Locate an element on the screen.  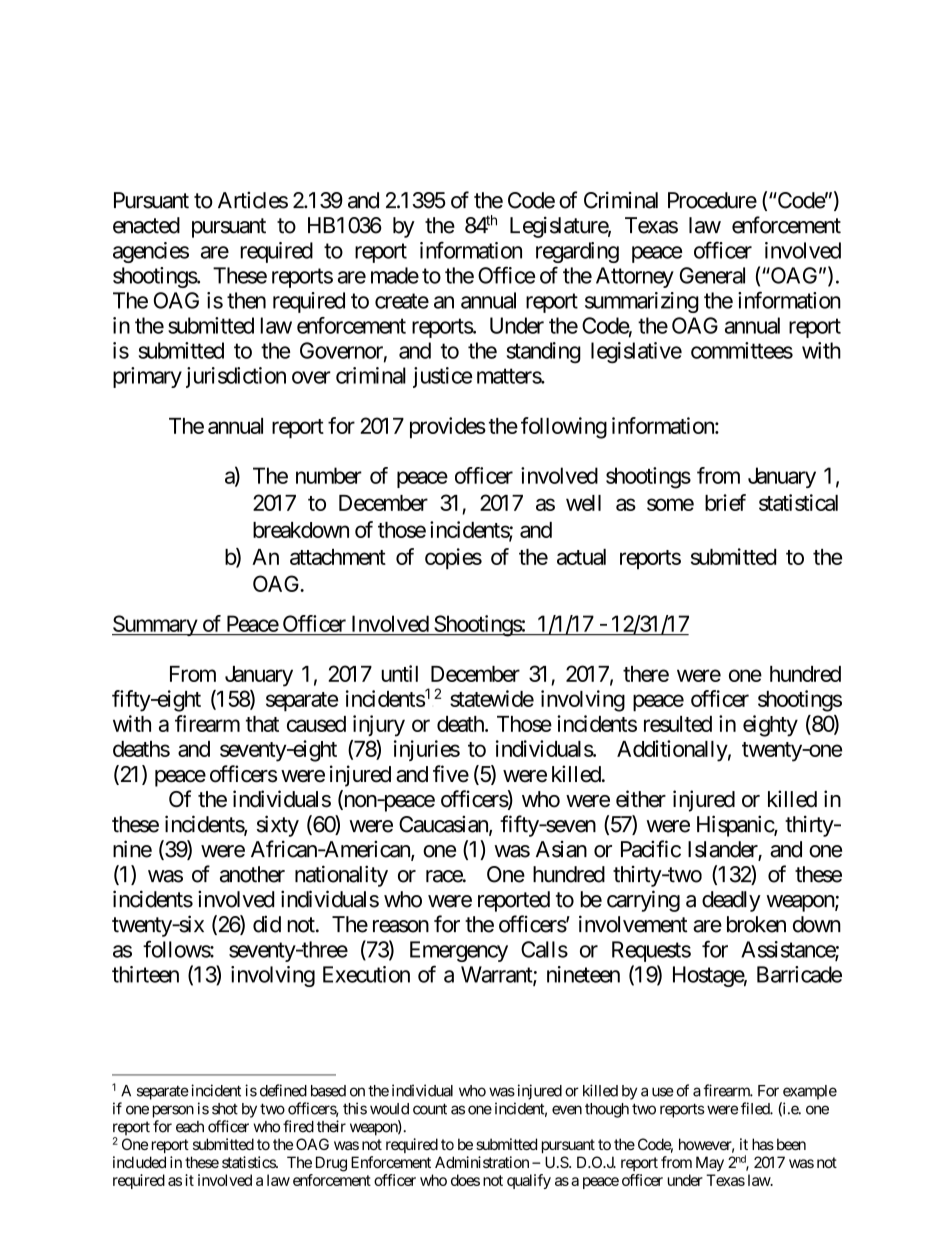
until is located at coordinates (400, 673).
